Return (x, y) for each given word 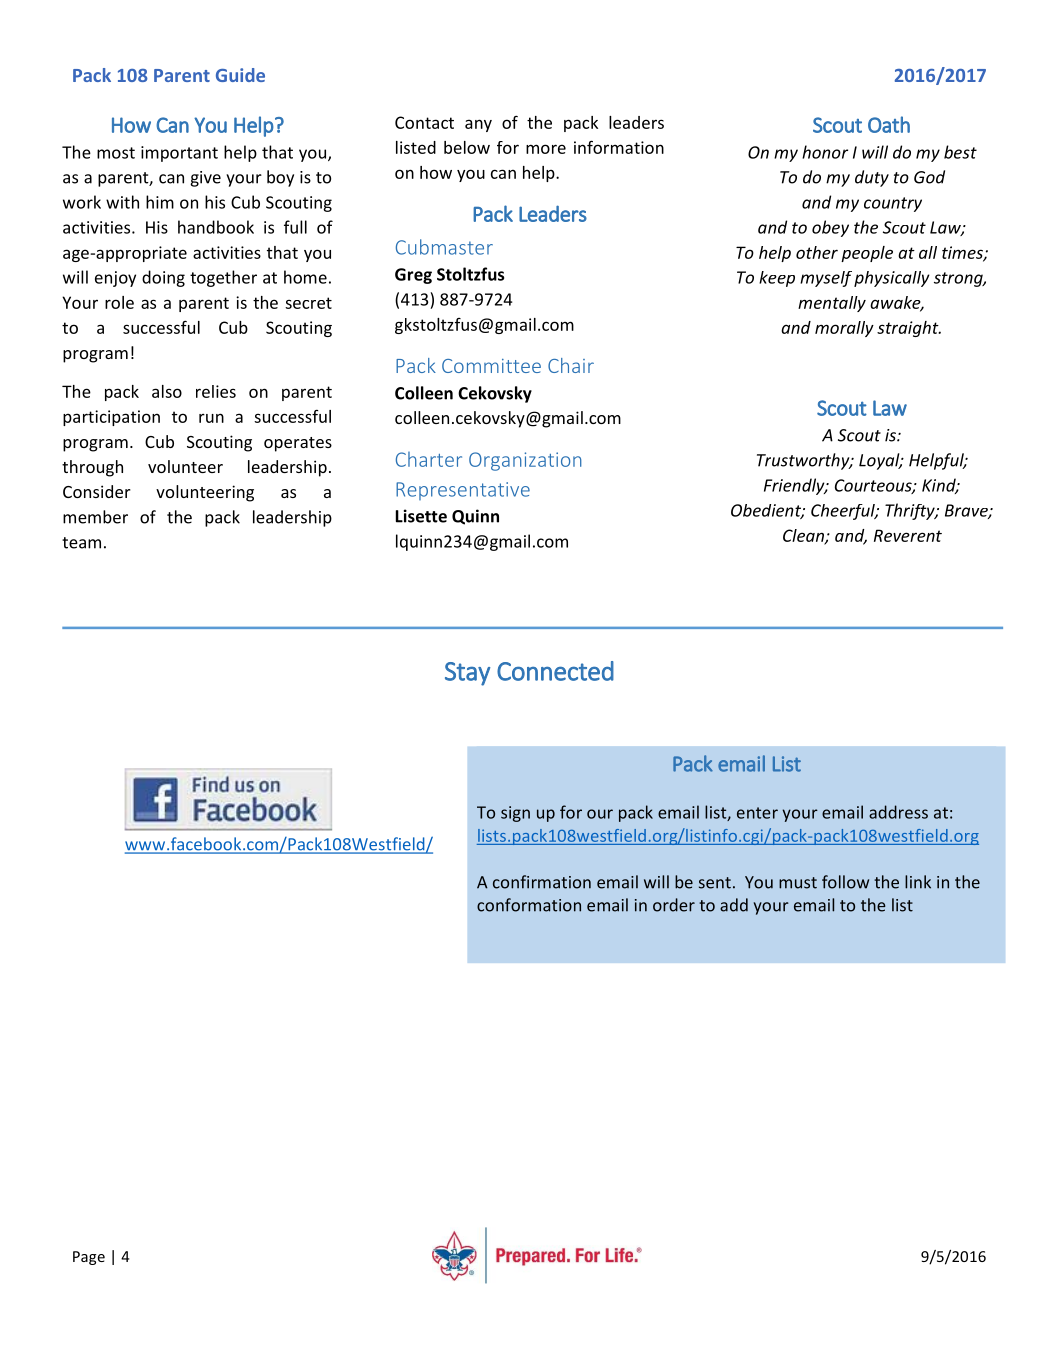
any (478, 125)
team (81, 543)
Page (89, 1258)
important (179, 154)
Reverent (908, 535)
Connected (555, 671)
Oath (889, 124)
